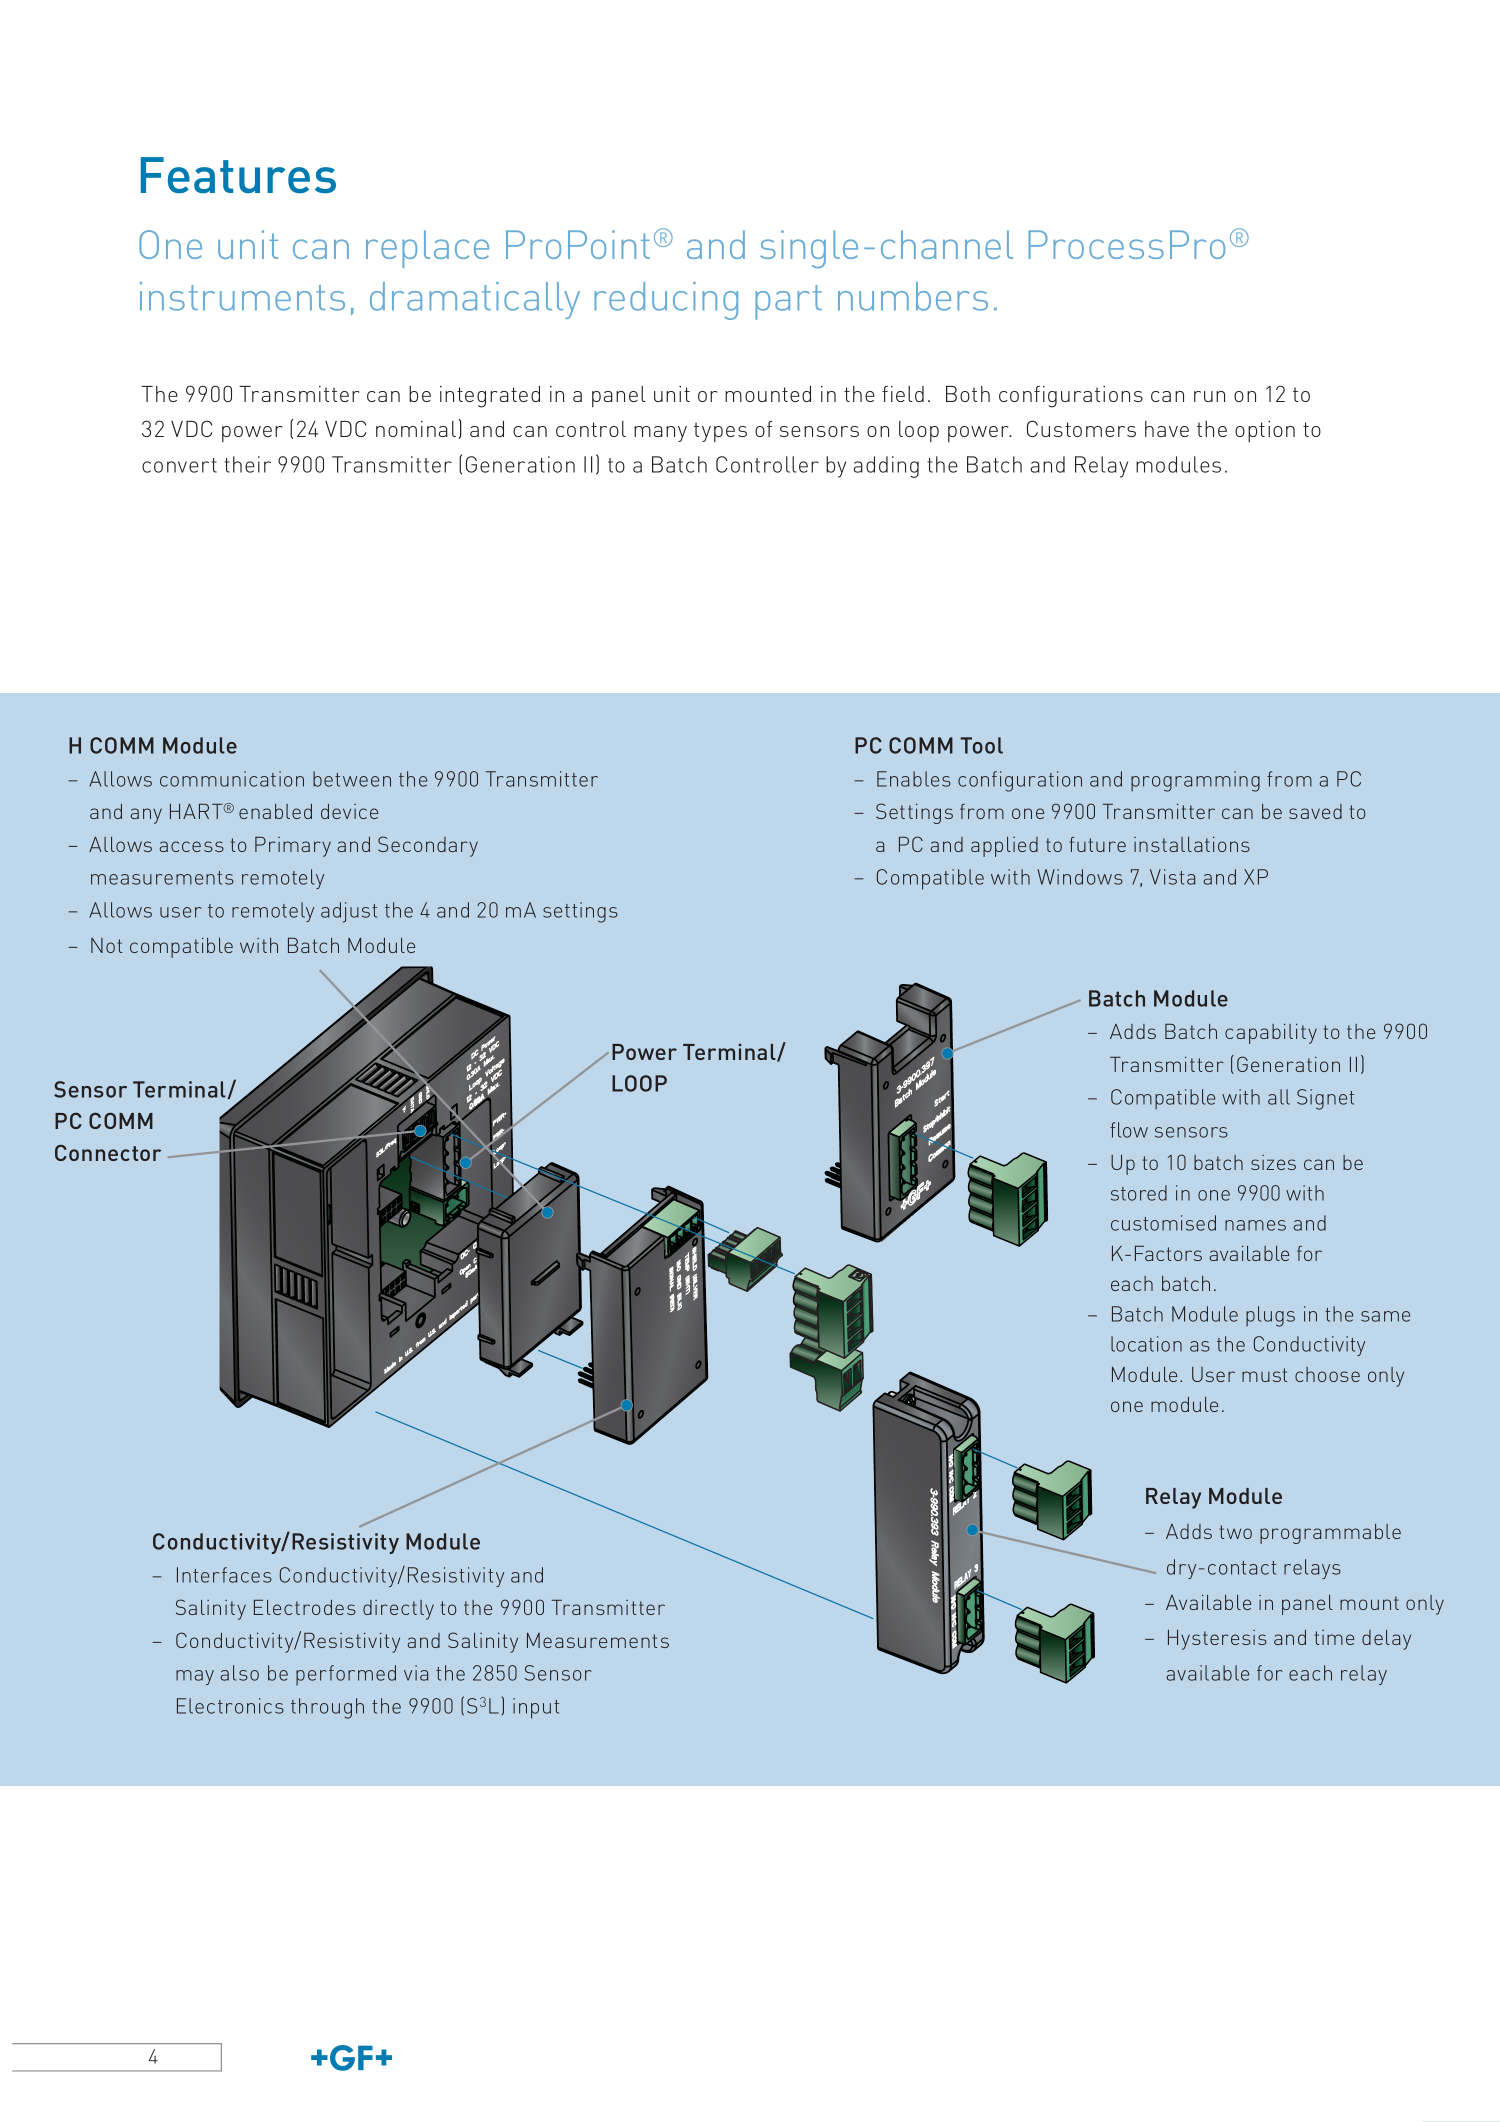  I want to click on part, so click(788, 302).
